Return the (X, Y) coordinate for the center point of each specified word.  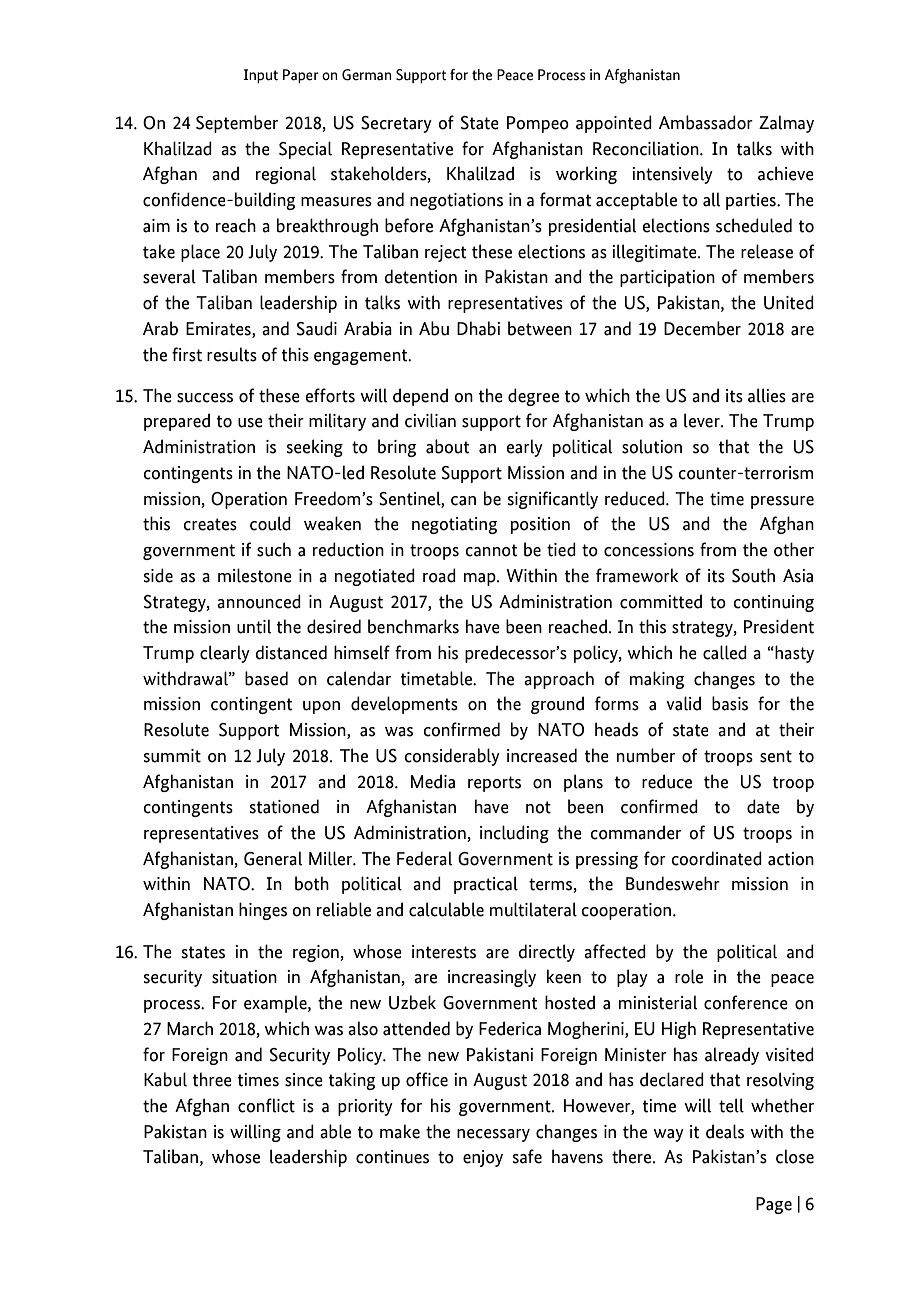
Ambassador (706, 122)
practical (486, 885)
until (254, 626)
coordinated (716, 858)
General (273, 858)
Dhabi (478, 328)
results (232, 354)
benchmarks (413, 626)
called (725, 652)
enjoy (483, 1158)
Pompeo (538, 124)
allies (767, 395)
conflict (266, 1105)
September (237, 124)
